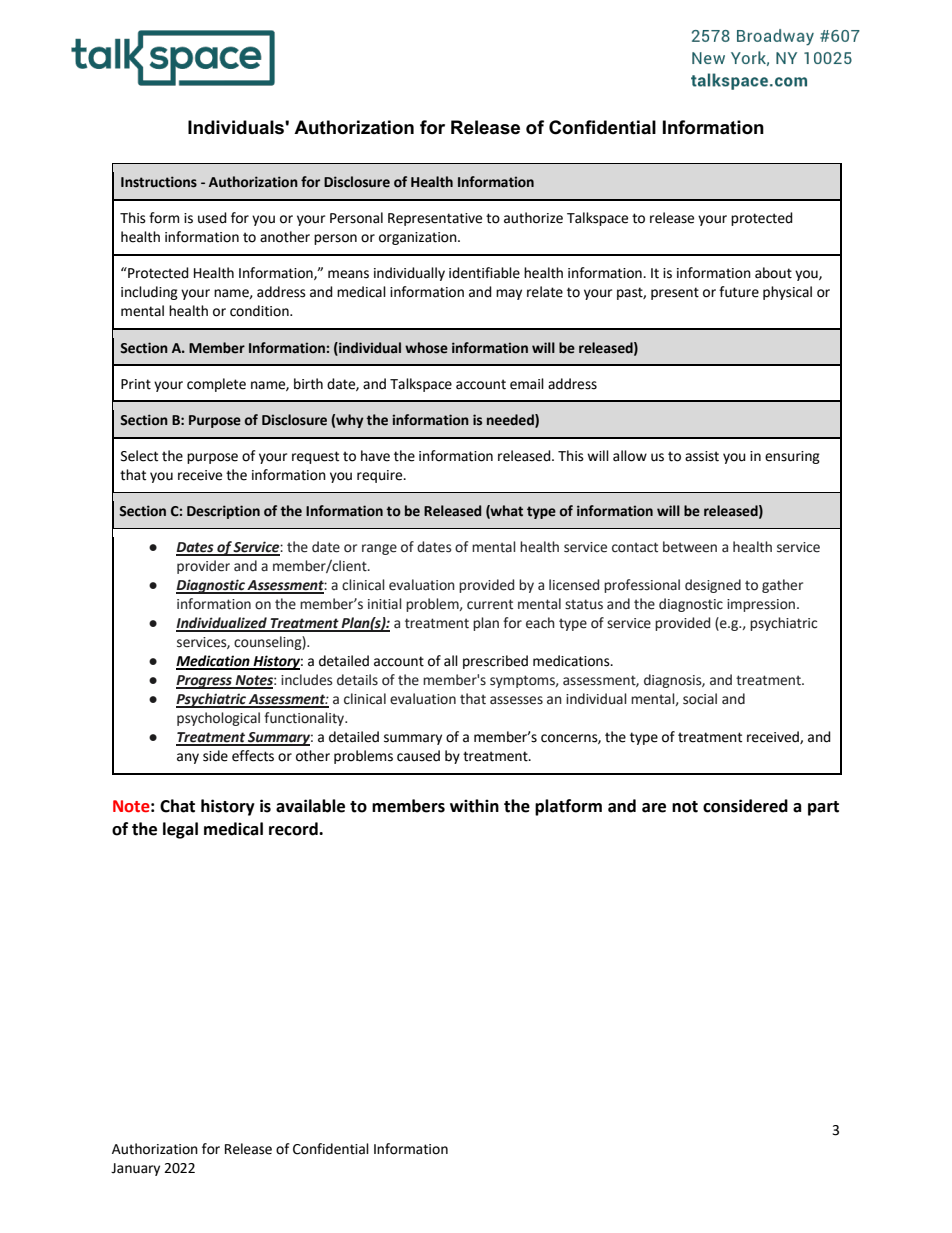  What do you see at coordinates (773, 273) in the document?
I see `about` at bounding box center [773, 273].
